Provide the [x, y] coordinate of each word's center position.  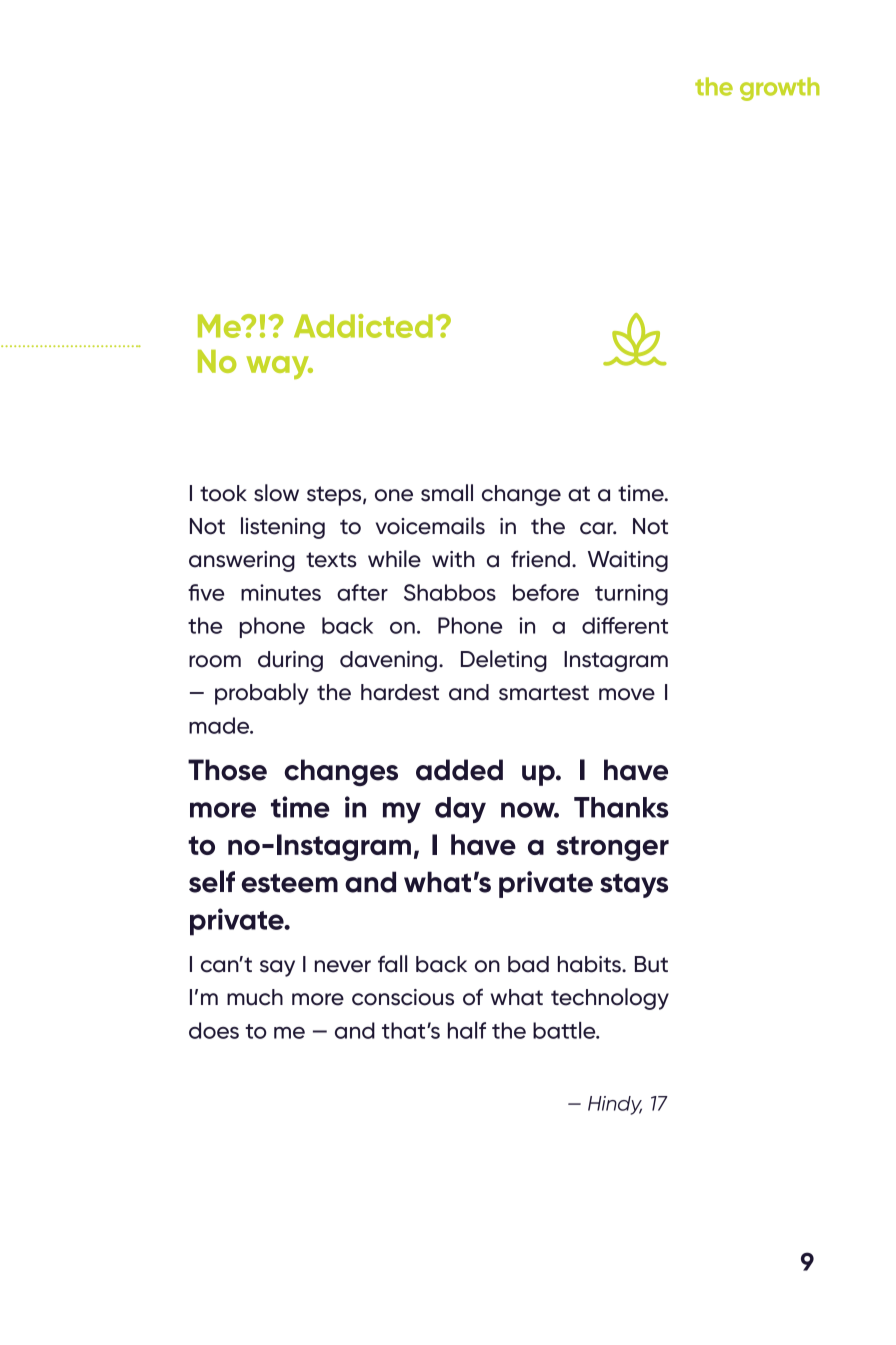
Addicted [363, 326]
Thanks [621, 807]
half [467, 1030]
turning [631, 595]
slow [276, 493]
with [453, 559]
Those [227, 770]
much [255, 997]
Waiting [628, 561]
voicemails [430, 526]
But [651, 964]
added [459, 770]
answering [242, 561]
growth [780, 89]
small [447, 493]
